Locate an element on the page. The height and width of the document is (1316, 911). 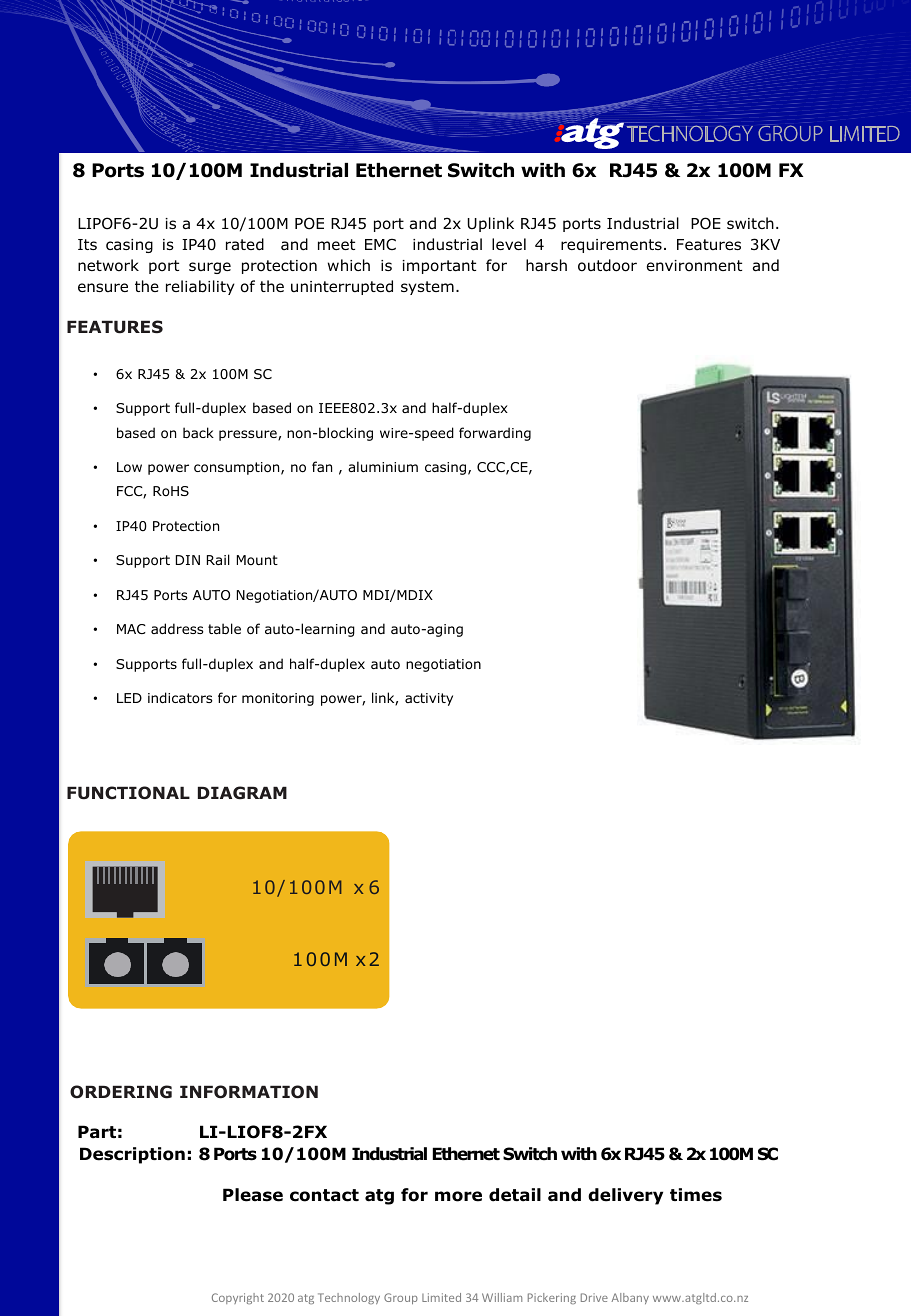
monitoring is located at coordinates (278, 699).
